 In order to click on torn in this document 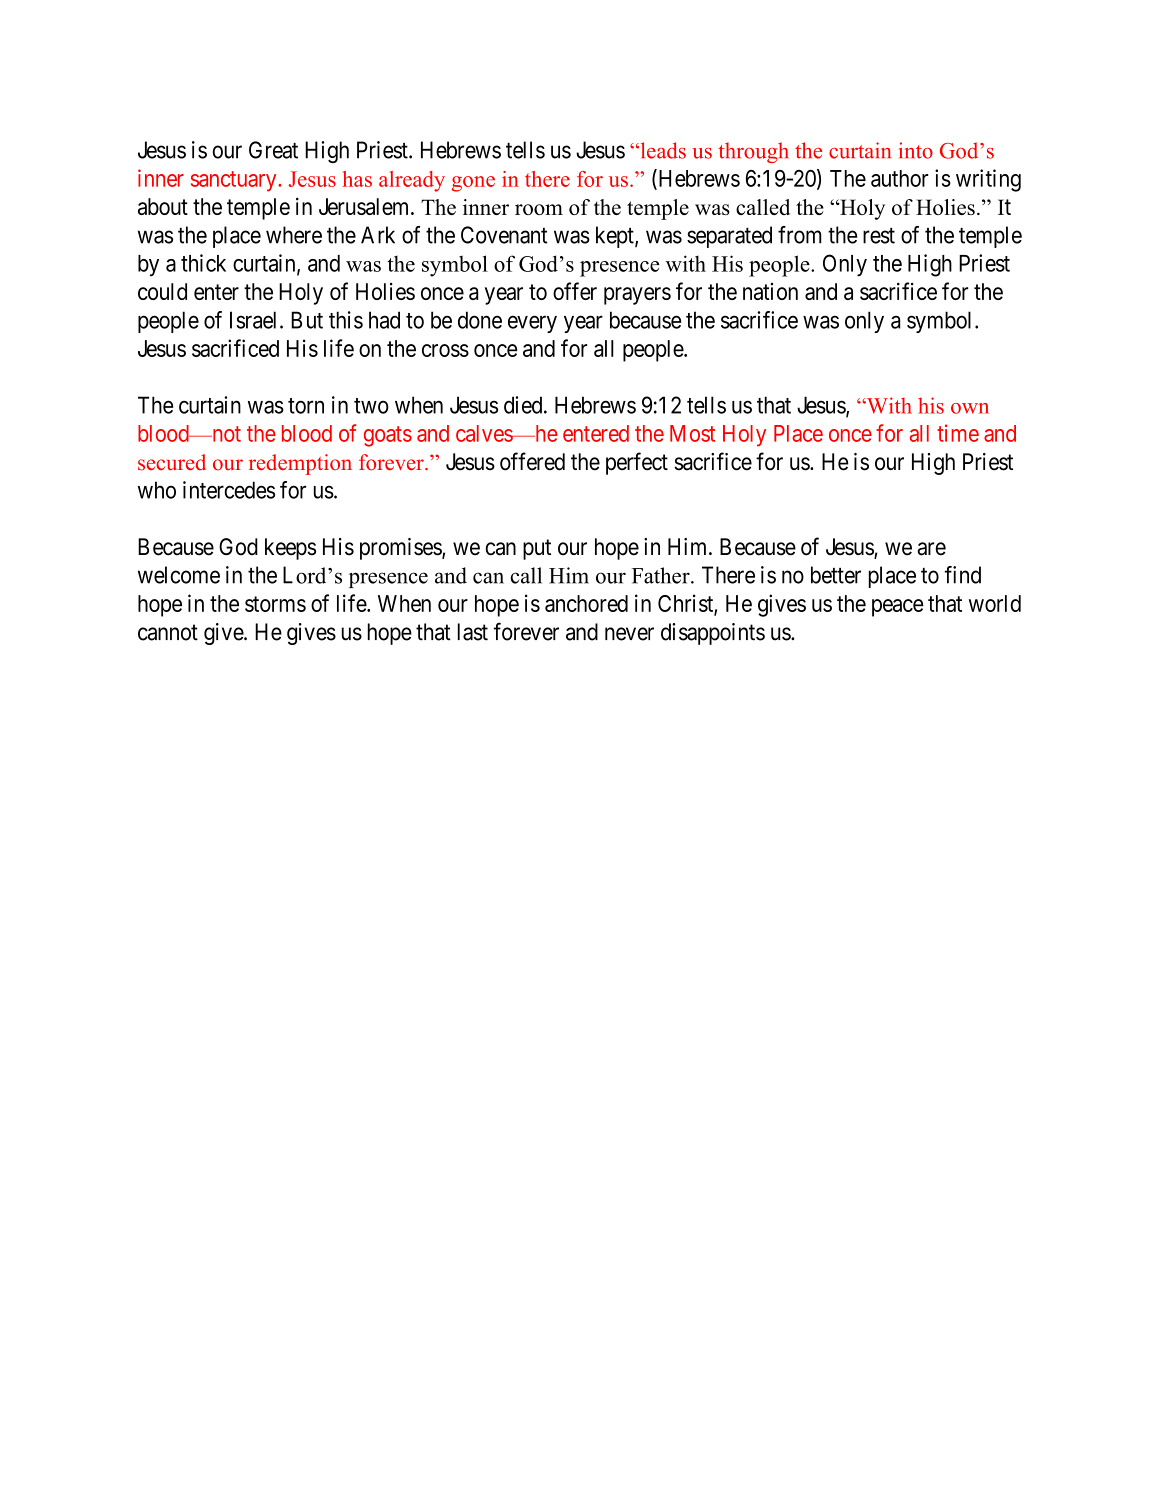, I will do `click(306, 406)`.
